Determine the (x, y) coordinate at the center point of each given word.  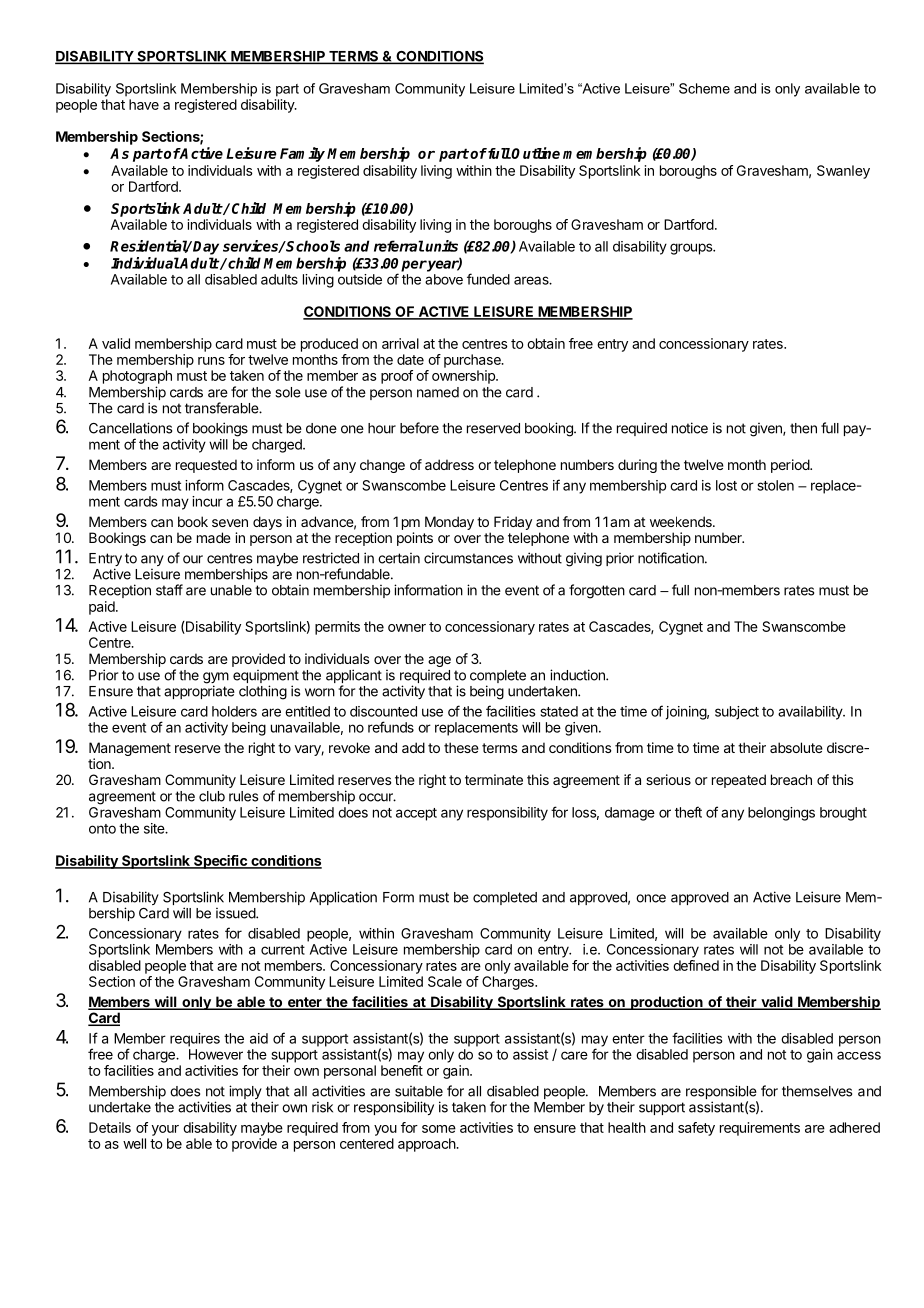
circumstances (468, 558)
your (165, 1130)
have (144, 104)
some (439, 1129)
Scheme (704, 88)
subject (737, 713)
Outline (535, 153)
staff (169, 590)
